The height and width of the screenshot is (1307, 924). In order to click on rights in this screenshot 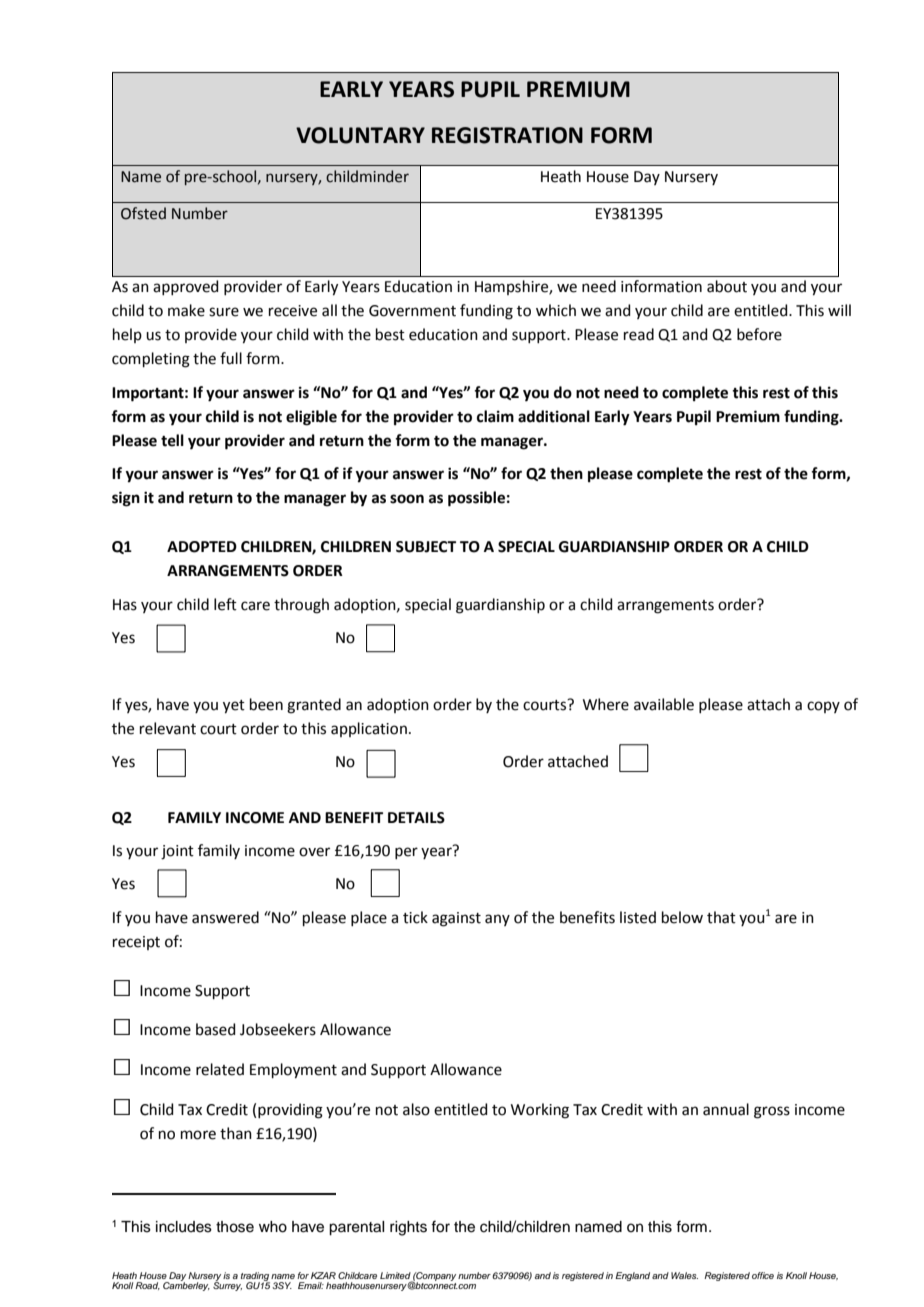, I will do `click(408, 1228)`.
